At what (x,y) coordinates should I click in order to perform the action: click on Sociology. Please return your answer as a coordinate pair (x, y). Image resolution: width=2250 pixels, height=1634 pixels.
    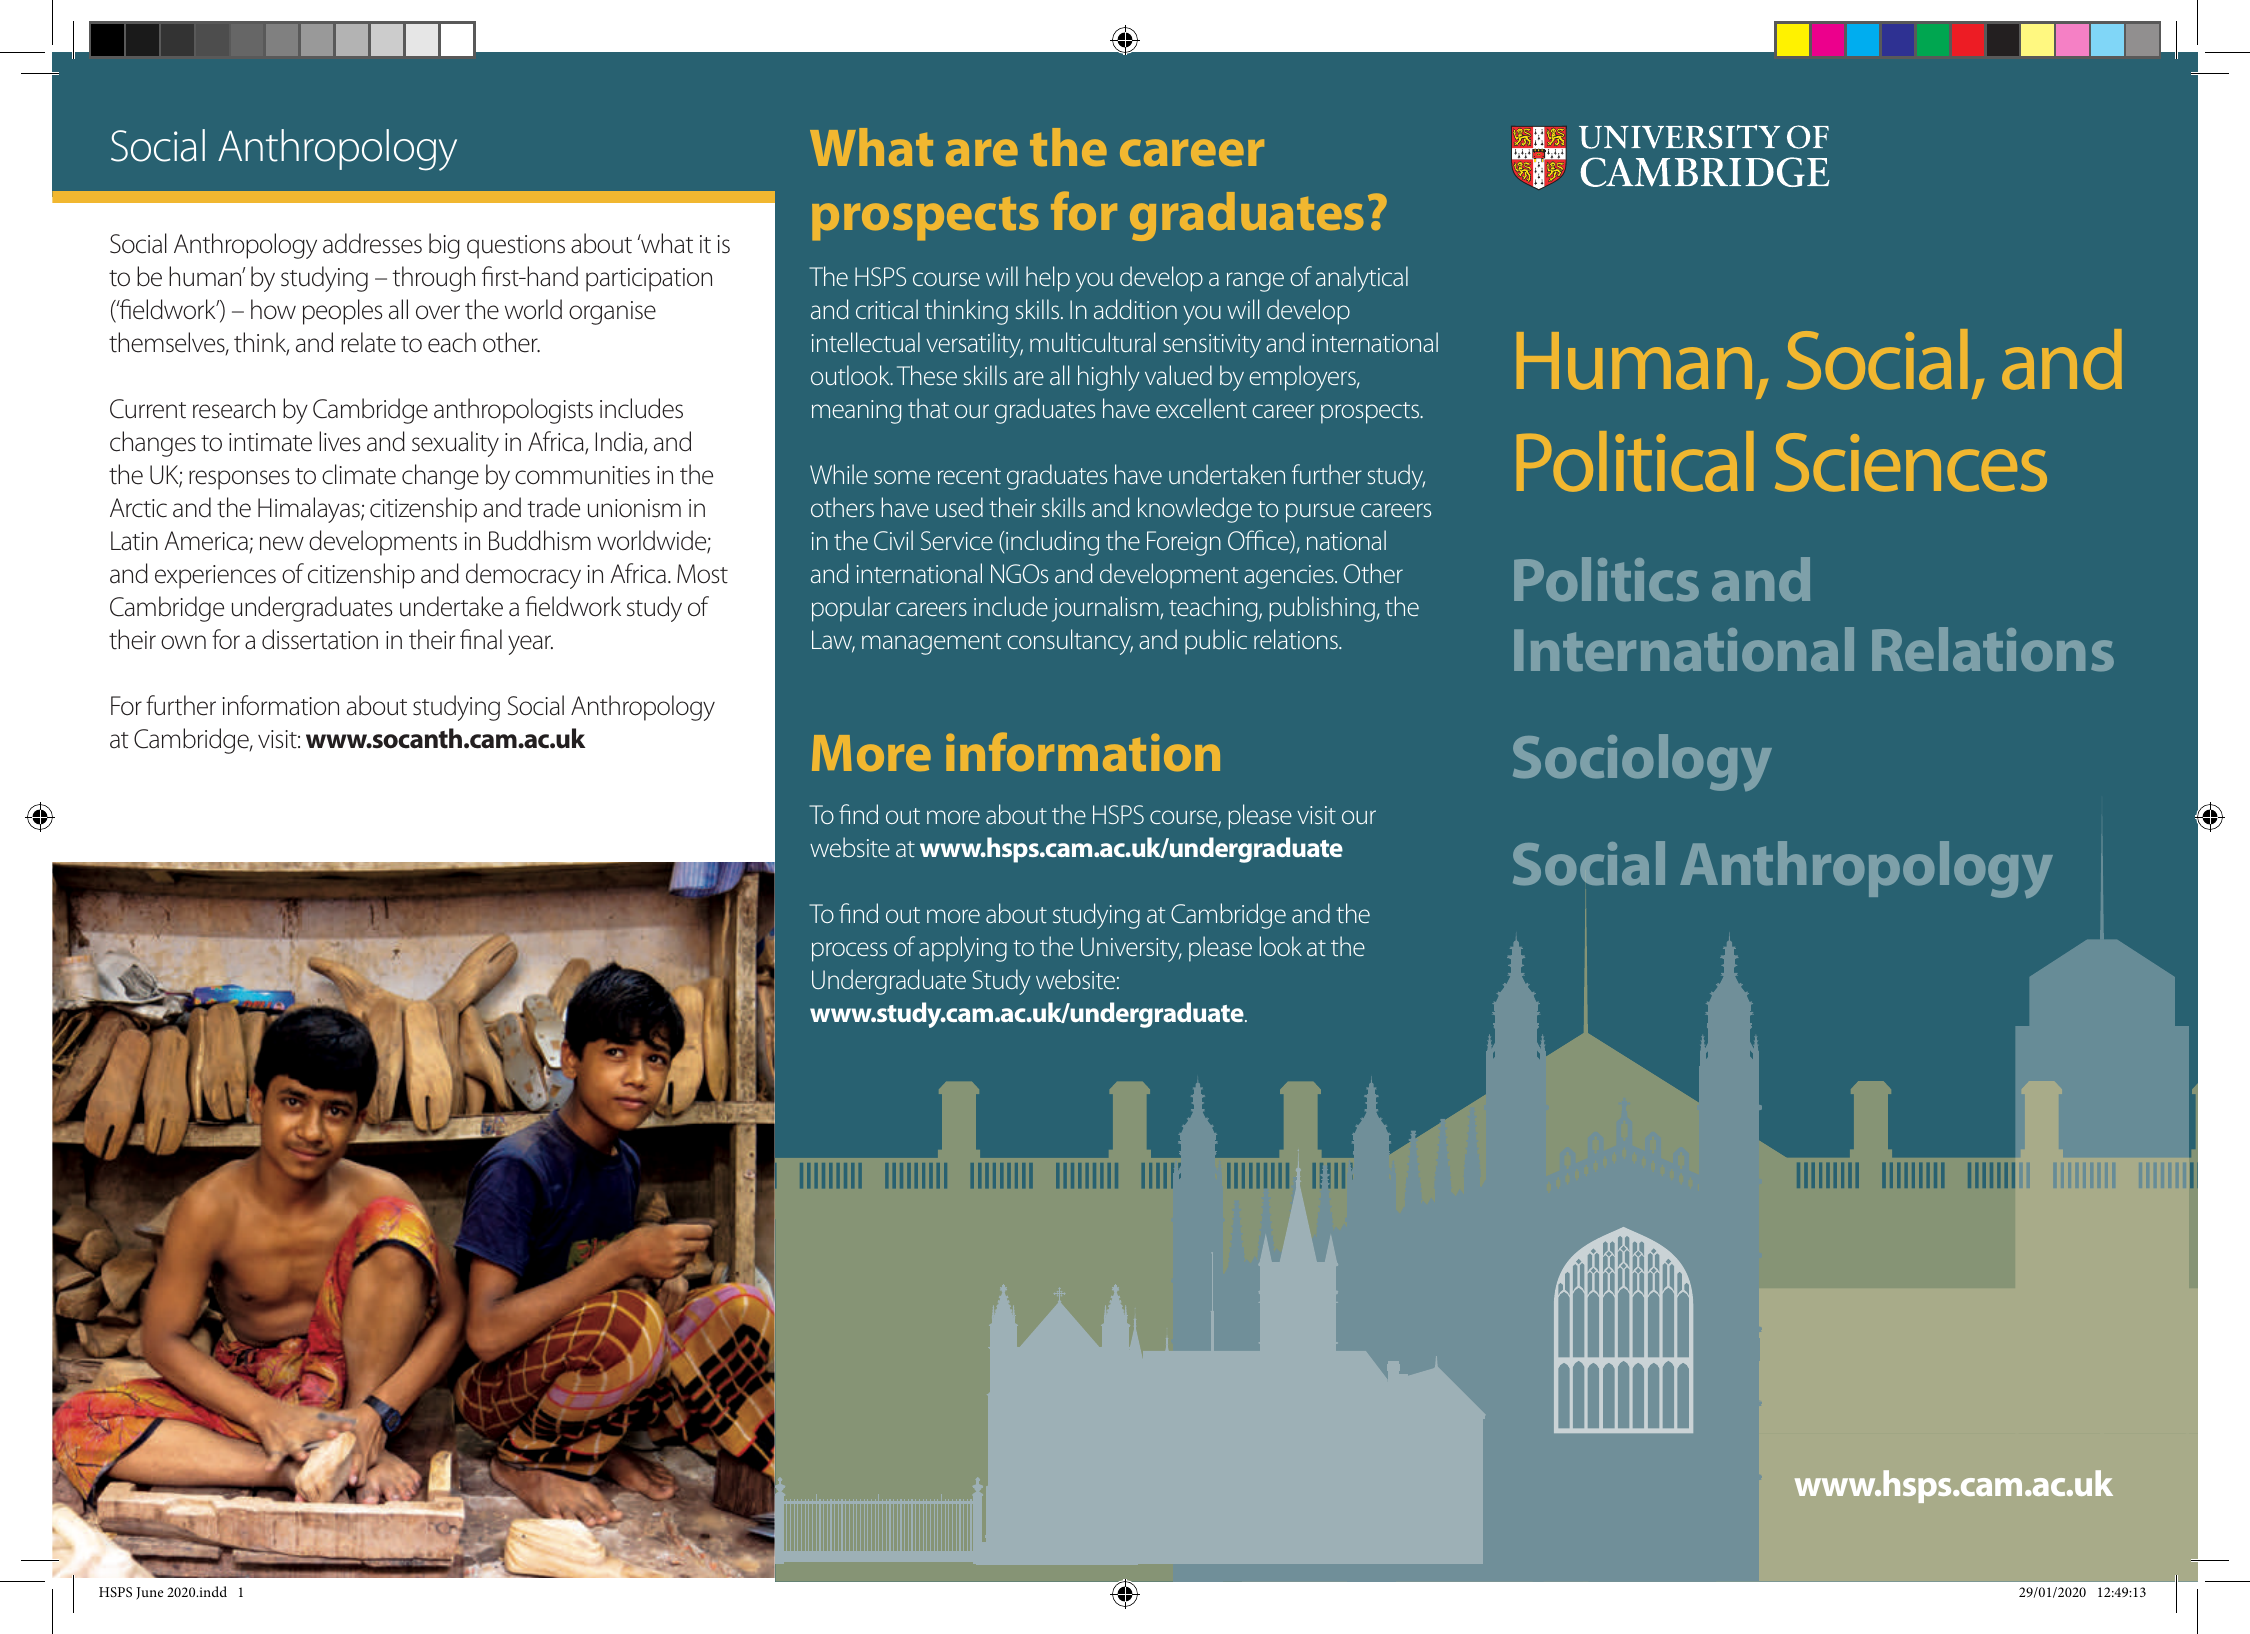
    Looking at the image, I should click on (1642, 762).
